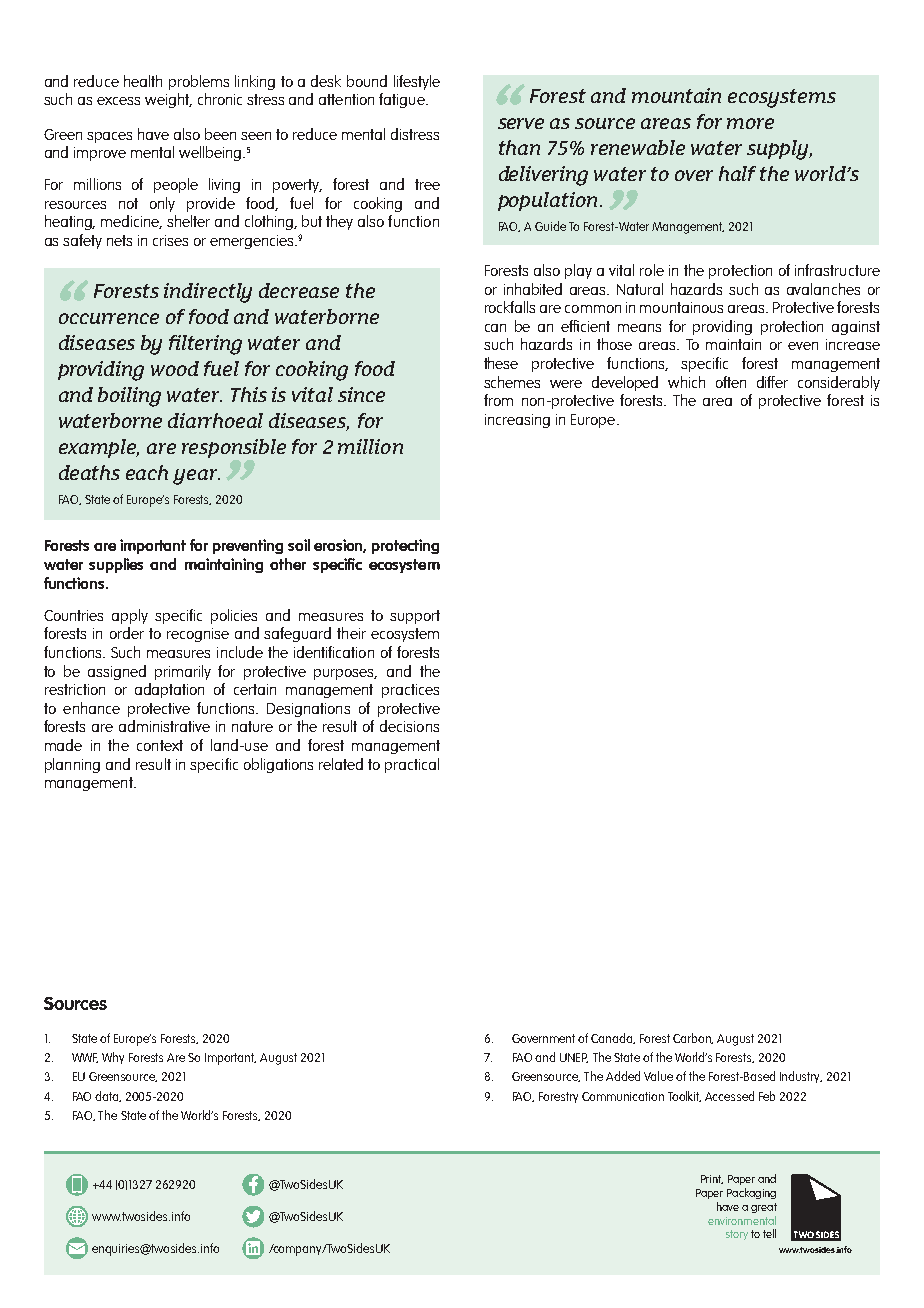 This screenshot has height=1308, width=924. Describe the element at coordinates (108, 1096) in the screenshot. I see `data` at that location.
